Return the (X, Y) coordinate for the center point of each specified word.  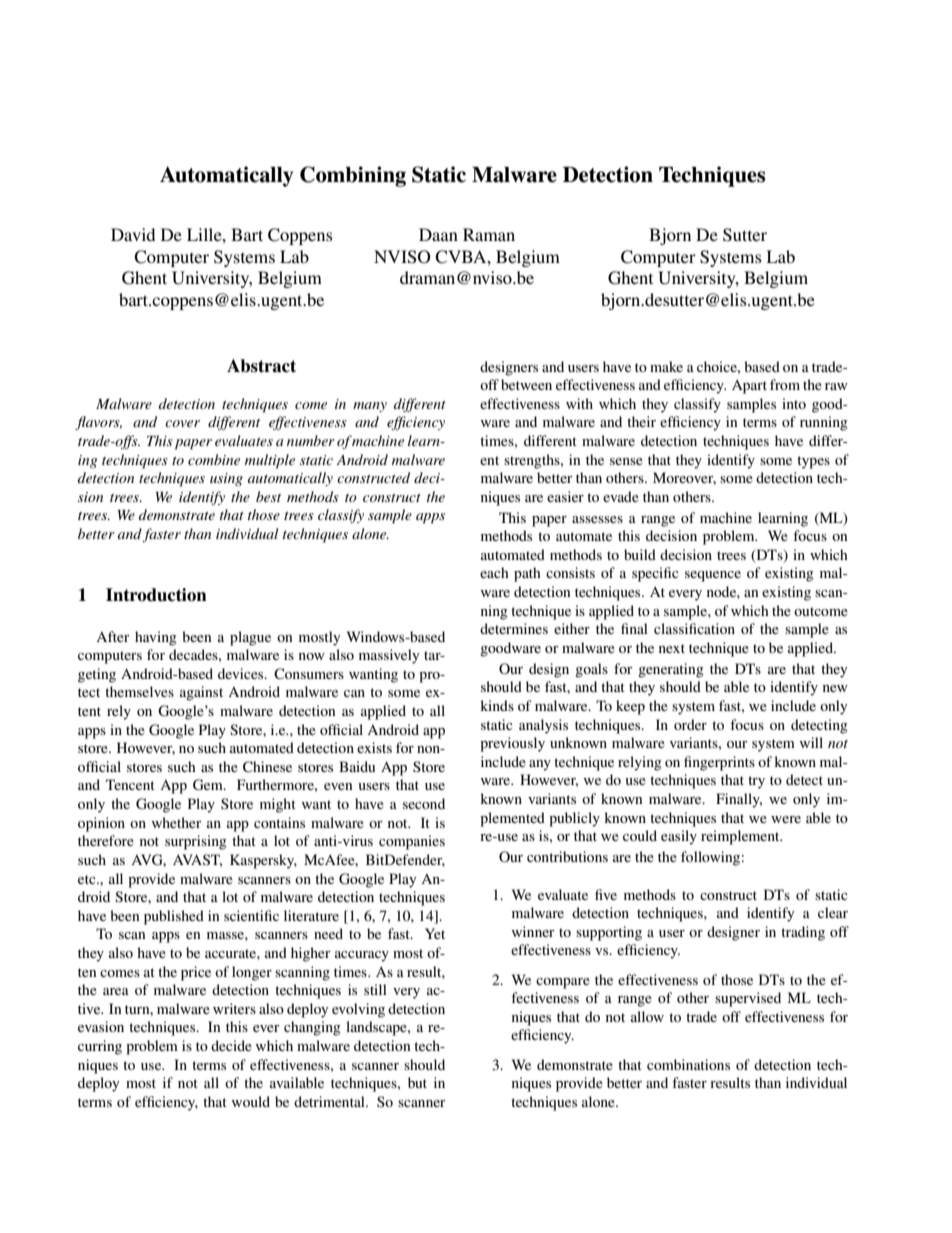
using (226, 479)
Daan (438, 234)
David (133, 234)
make (666, 366)
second (424, 803)
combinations (688, 1064)
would (251, 1101)
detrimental (330, 1101)
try (756, 782)
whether (177, 822)
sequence (713, 576)
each (494, 572)
